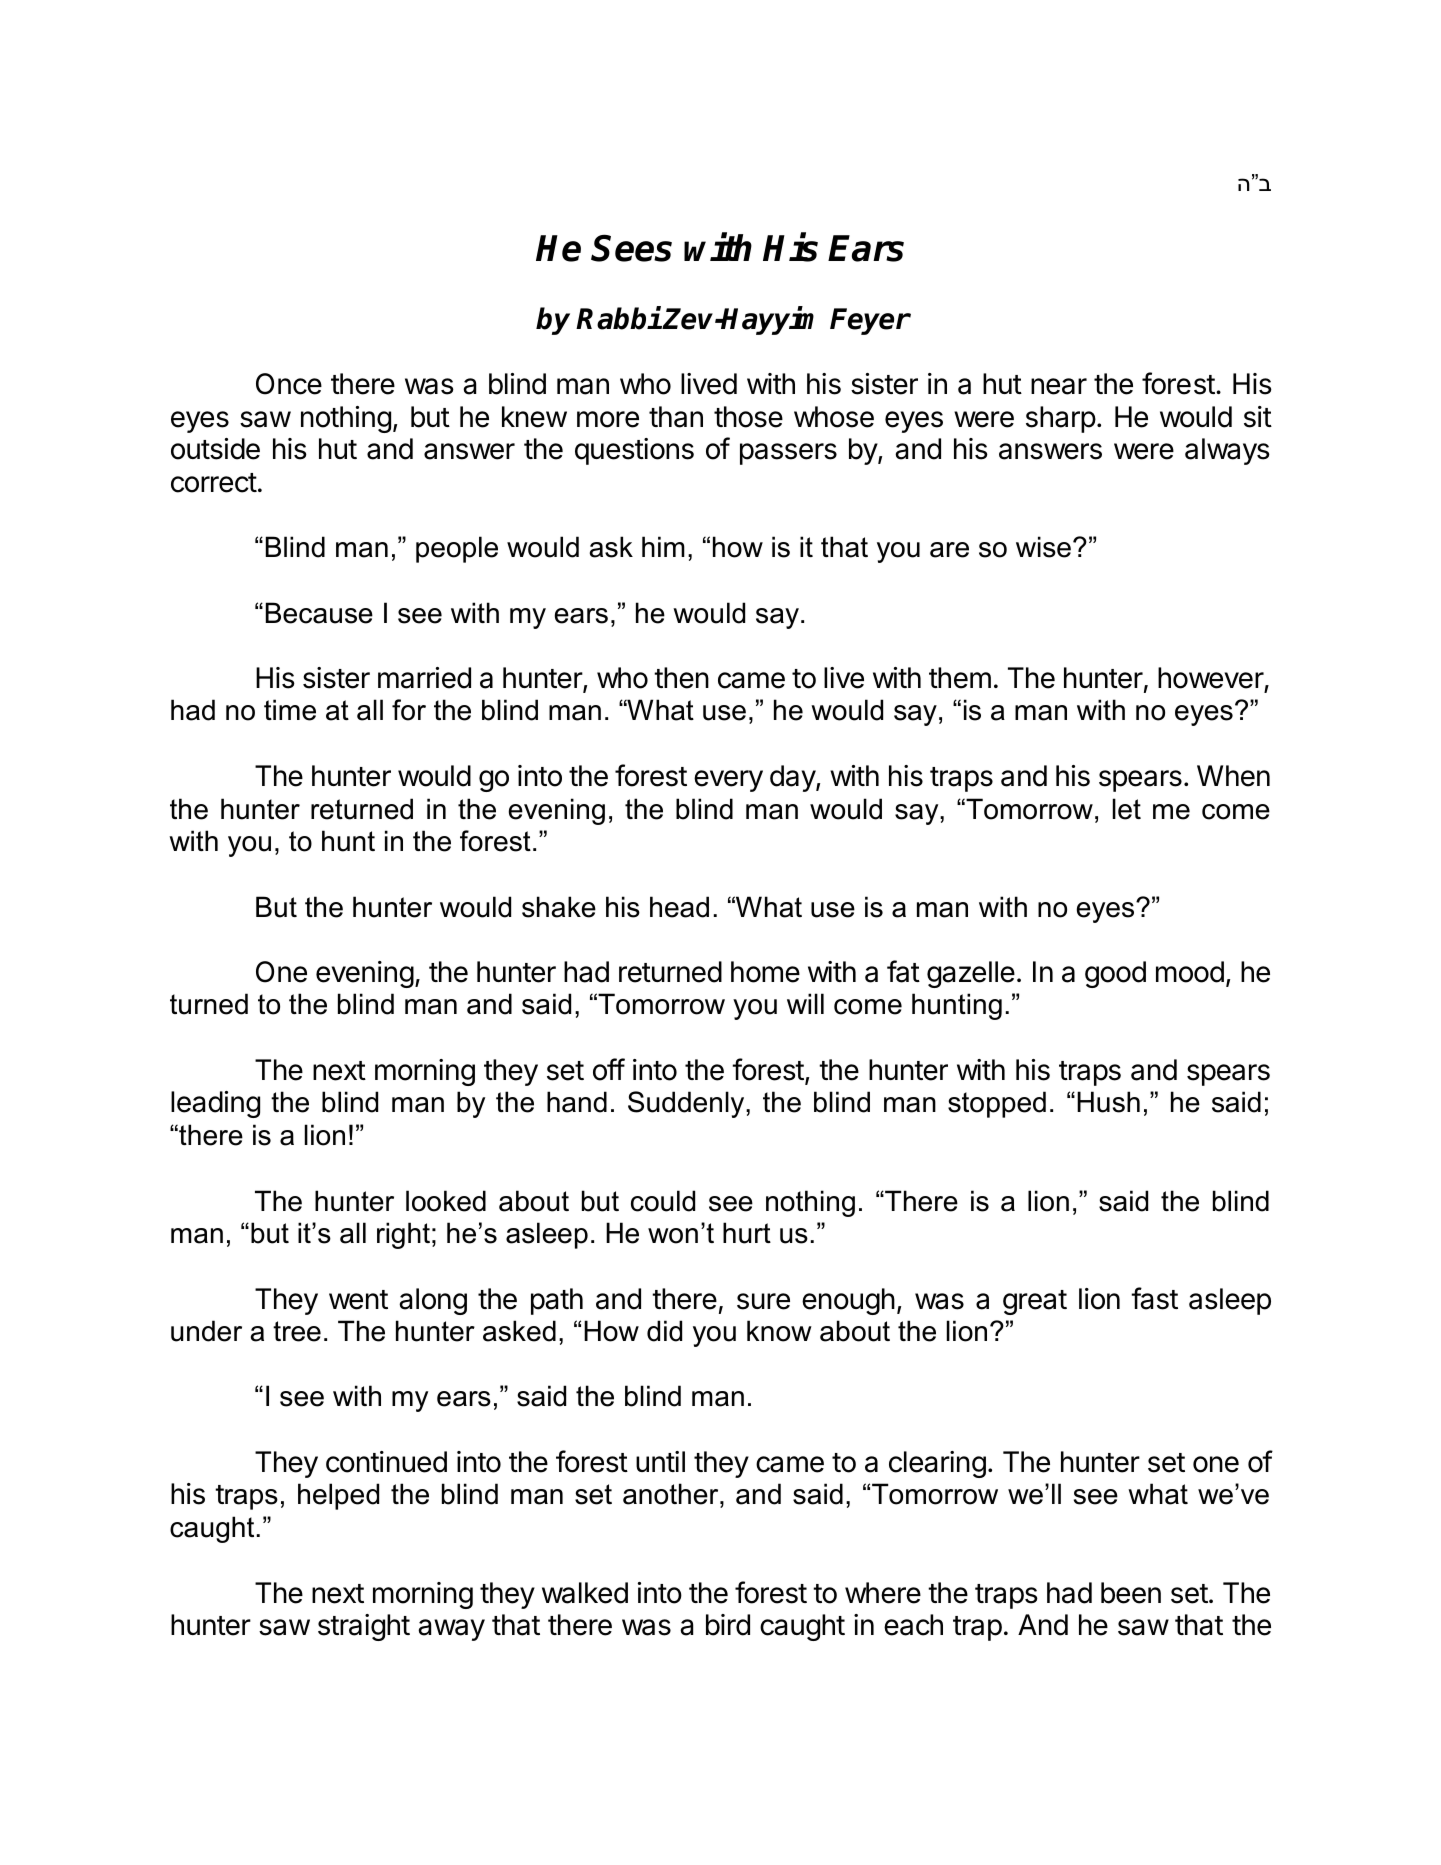 This image has height=1865, width=1441. What do you see at coordinates (1115, 974) in the image?
I see `good` at bounding box center [1115, 974].
